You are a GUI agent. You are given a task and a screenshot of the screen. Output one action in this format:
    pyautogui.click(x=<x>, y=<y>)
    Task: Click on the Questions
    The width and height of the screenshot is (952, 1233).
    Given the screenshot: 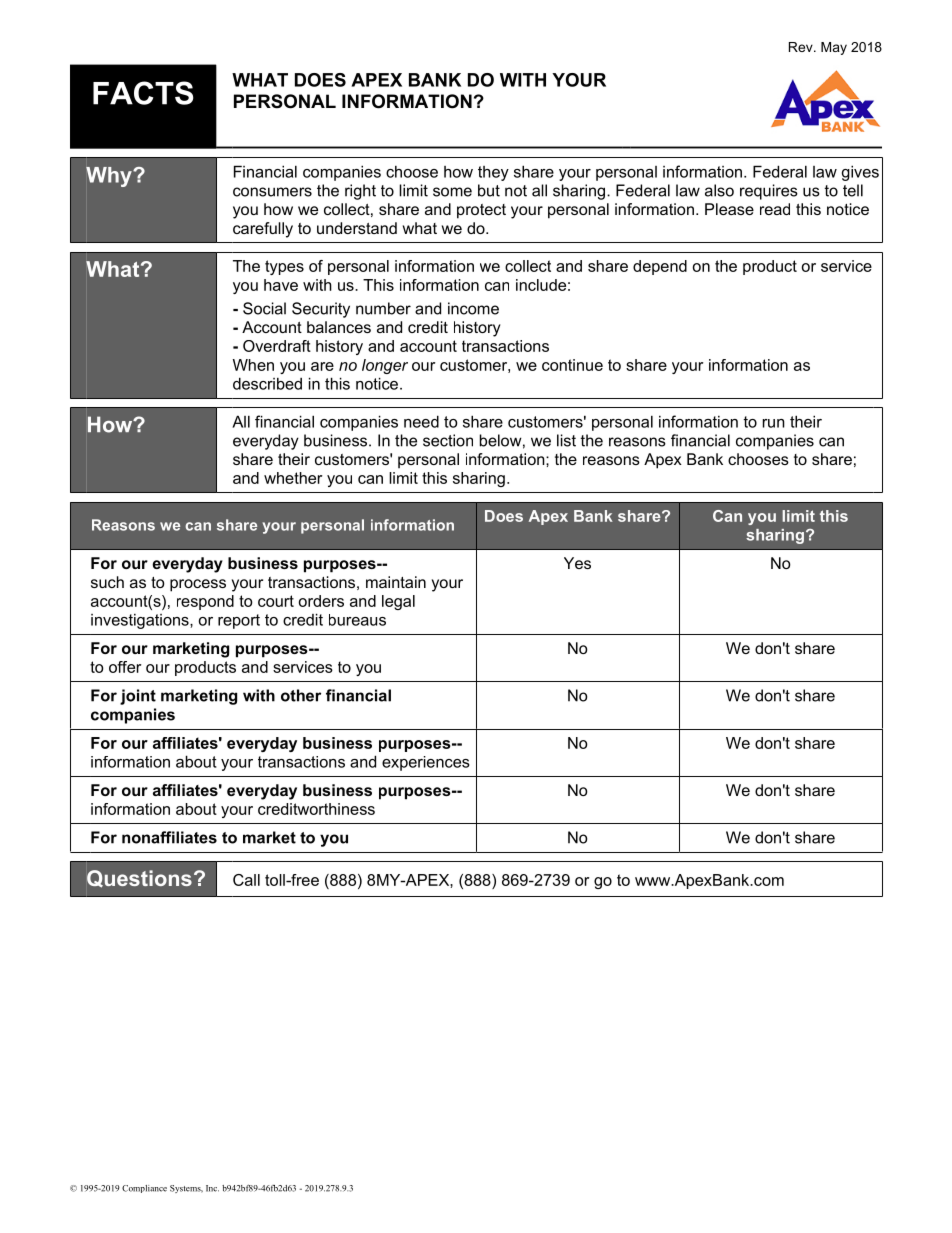 What is the action you would take?
    pyautogui.click(x=139, y=879)
